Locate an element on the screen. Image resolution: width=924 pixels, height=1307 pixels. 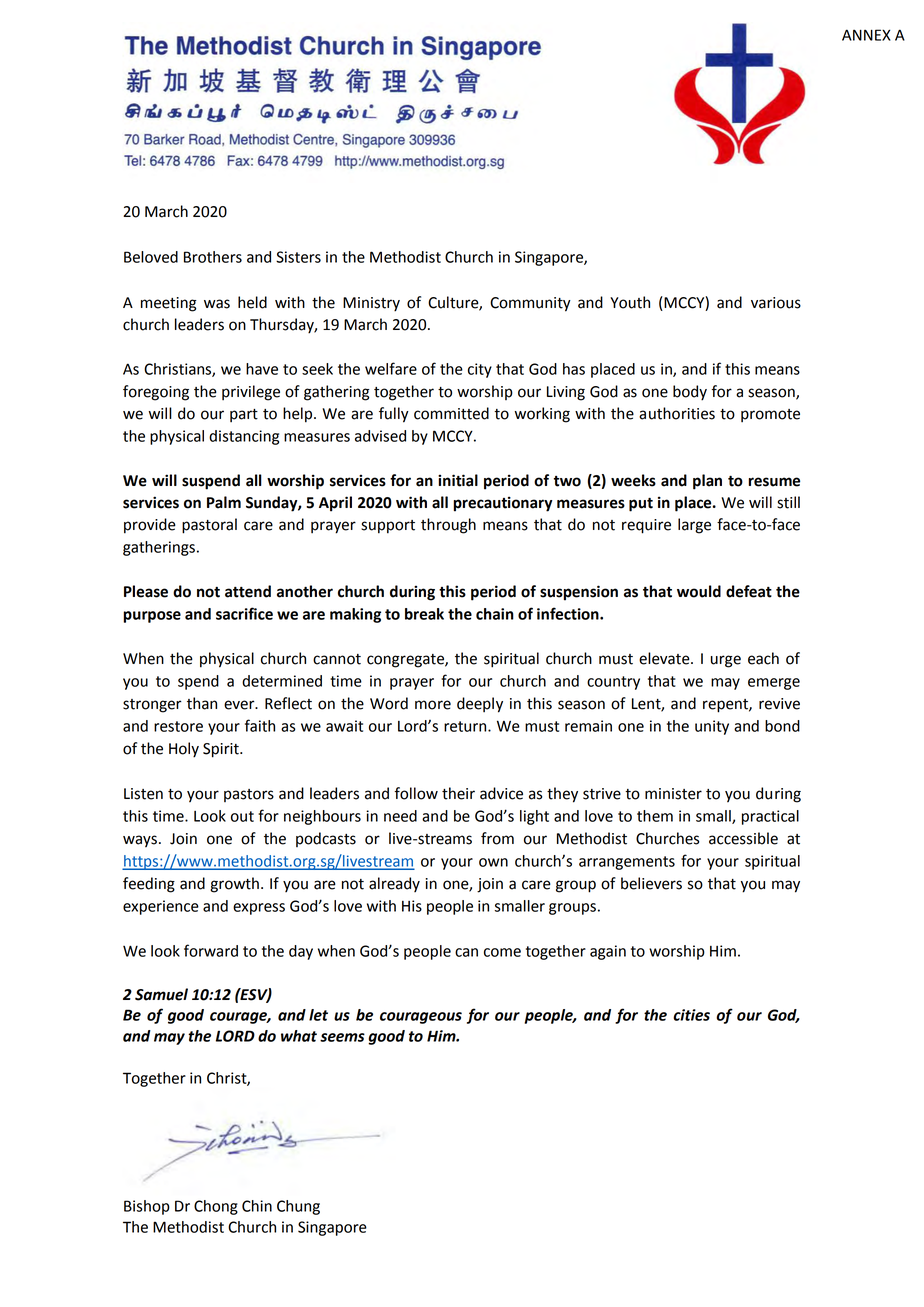
defeat is located at coordinates (749, 591).
